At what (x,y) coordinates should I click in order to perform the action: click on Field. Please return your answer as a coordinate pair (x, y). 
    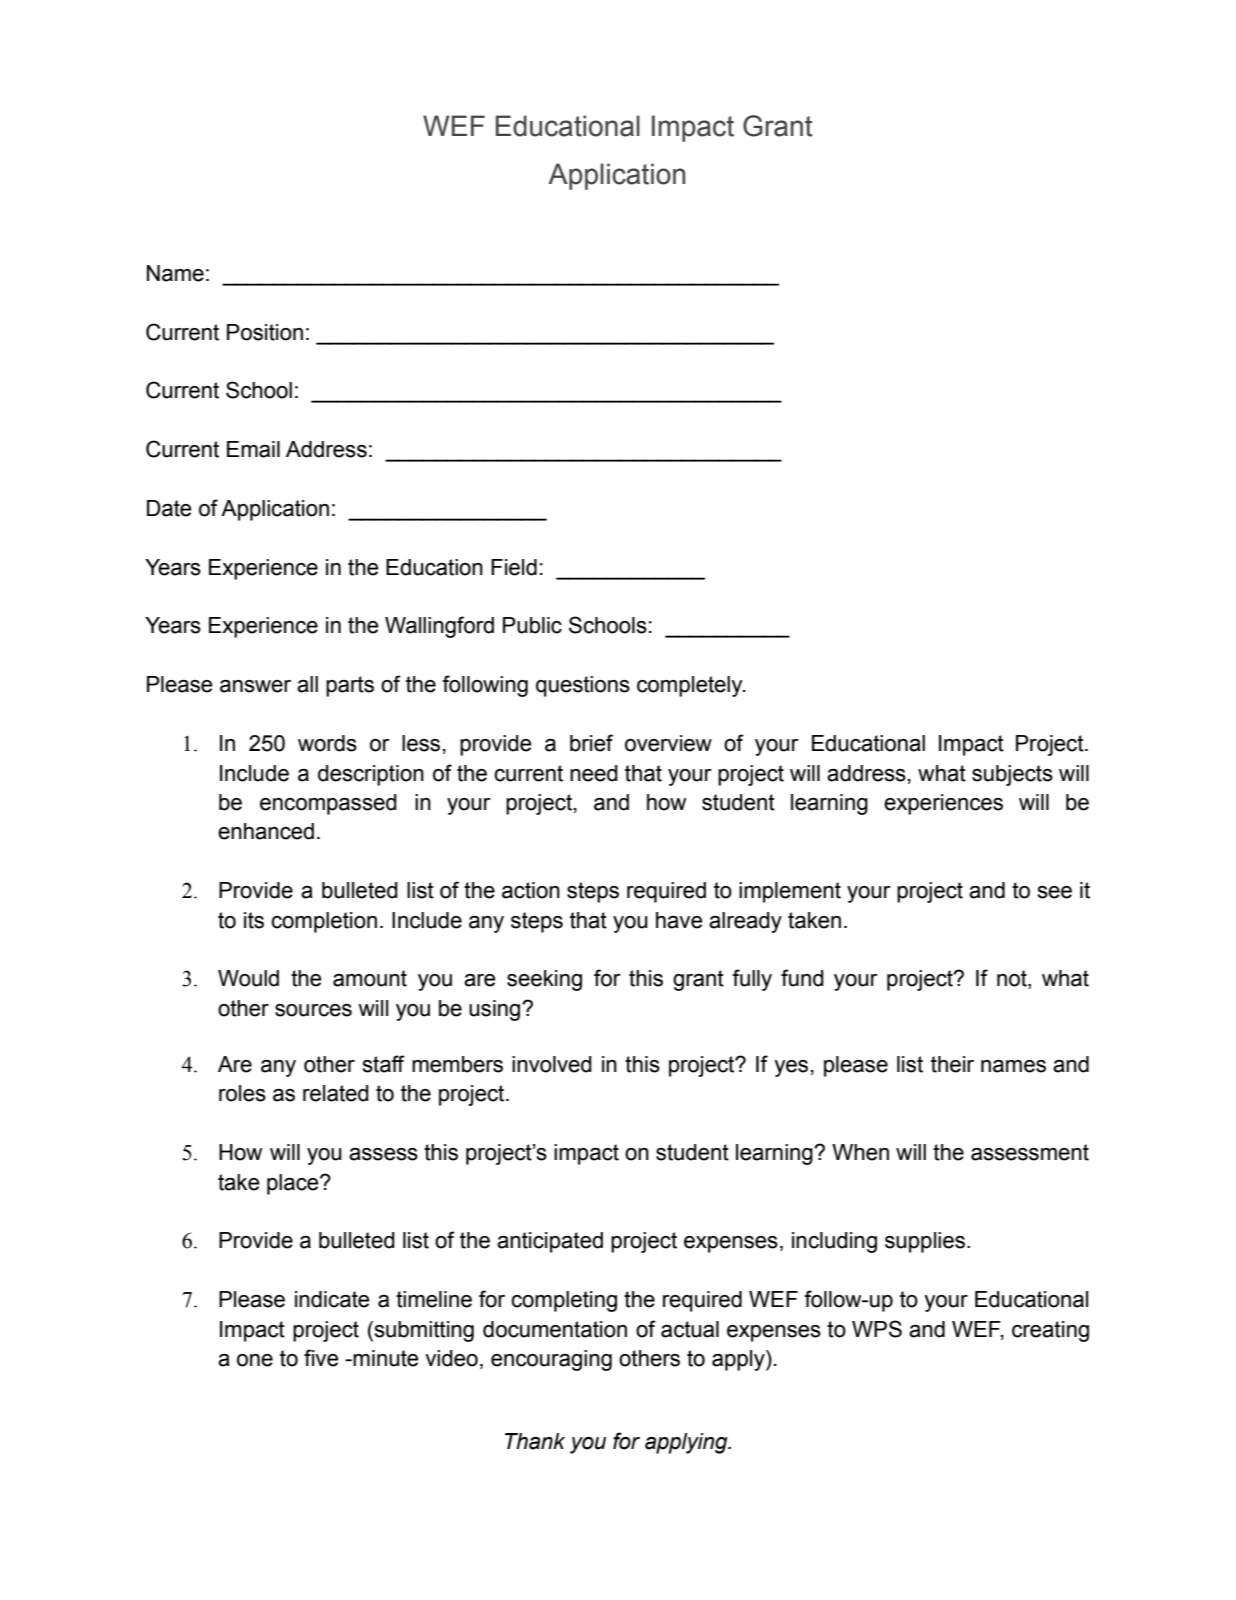
    Looking at the image, I should click on (514, 567).
